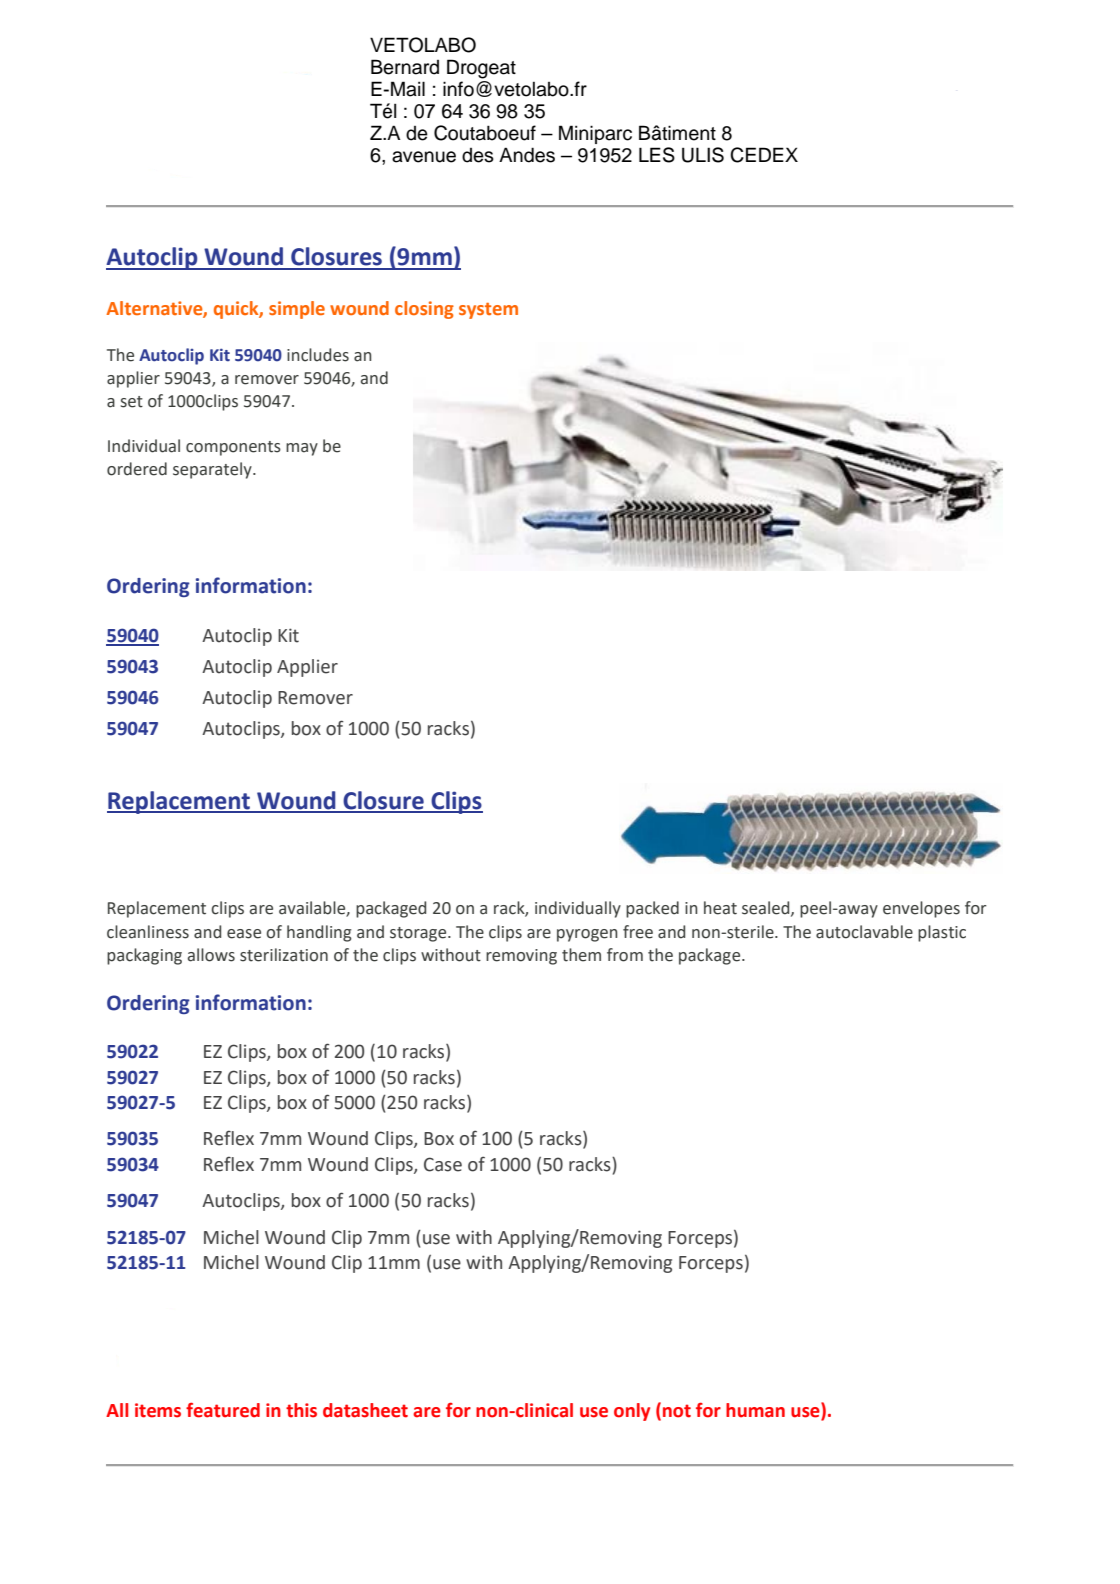  I want to click on them, so click(581, 955).
